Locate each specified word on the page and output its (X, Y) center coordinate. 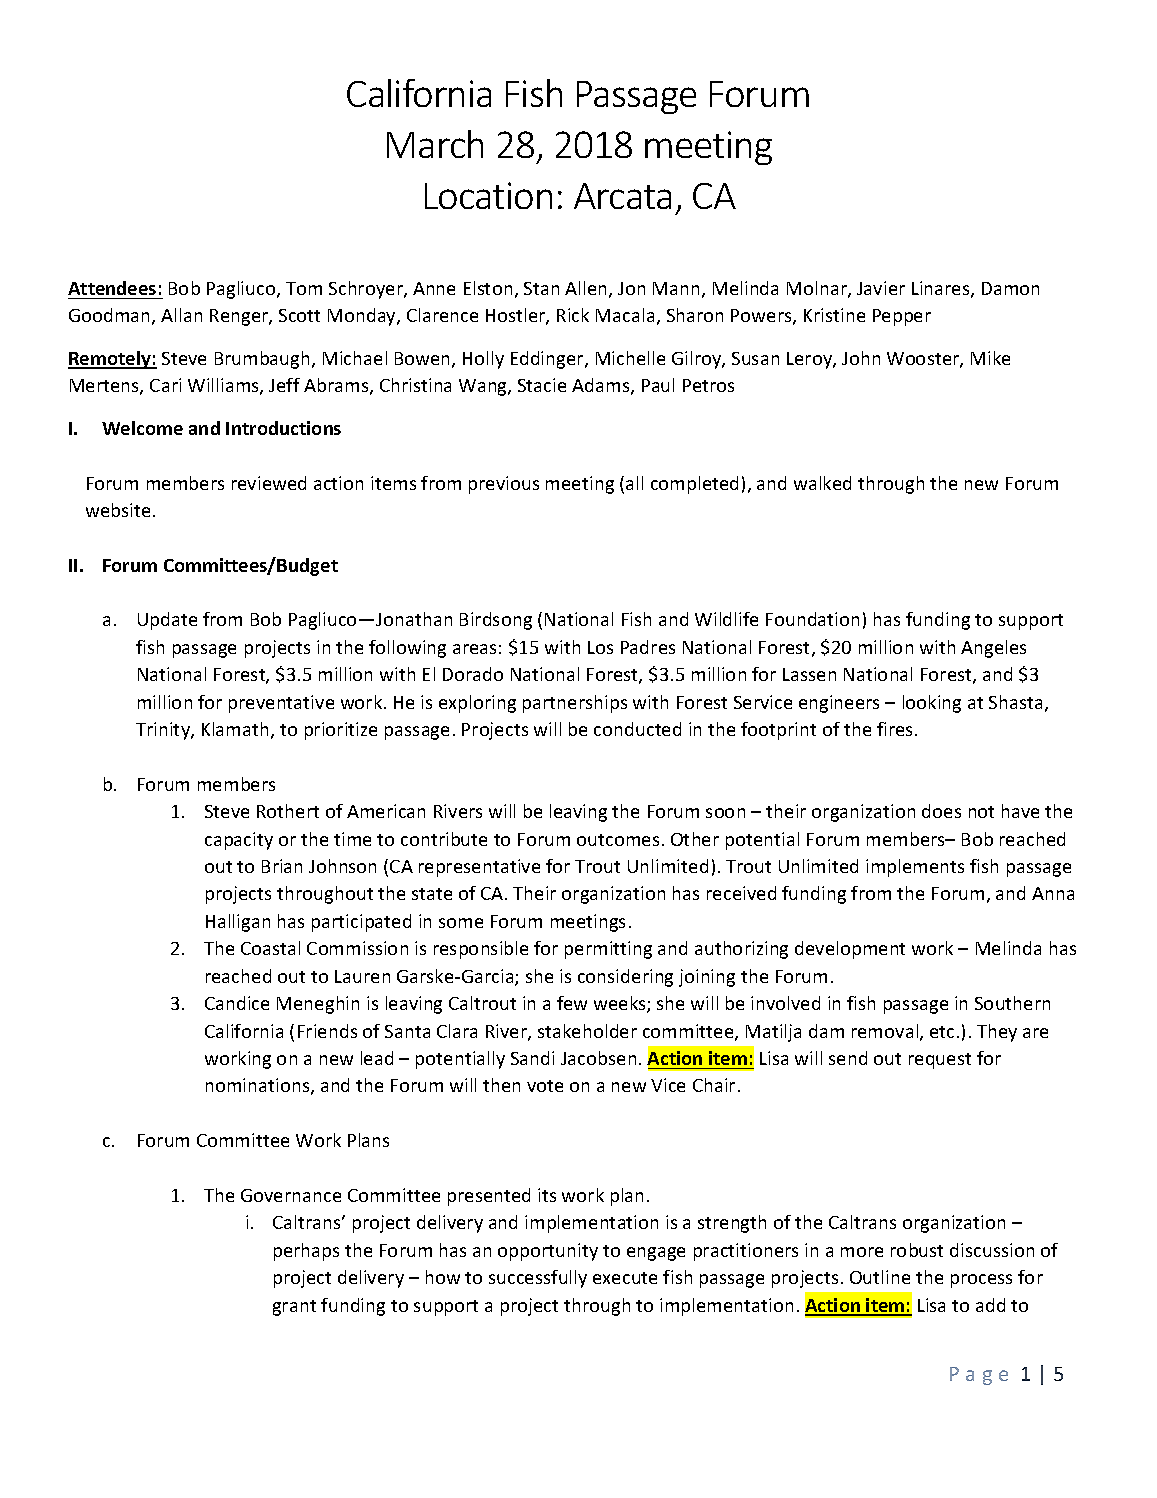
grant (294, 1308)
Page (979, 1376)
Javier (881, 288)
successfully (538, 1279)
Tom (304, 288)
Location (488, 195)
